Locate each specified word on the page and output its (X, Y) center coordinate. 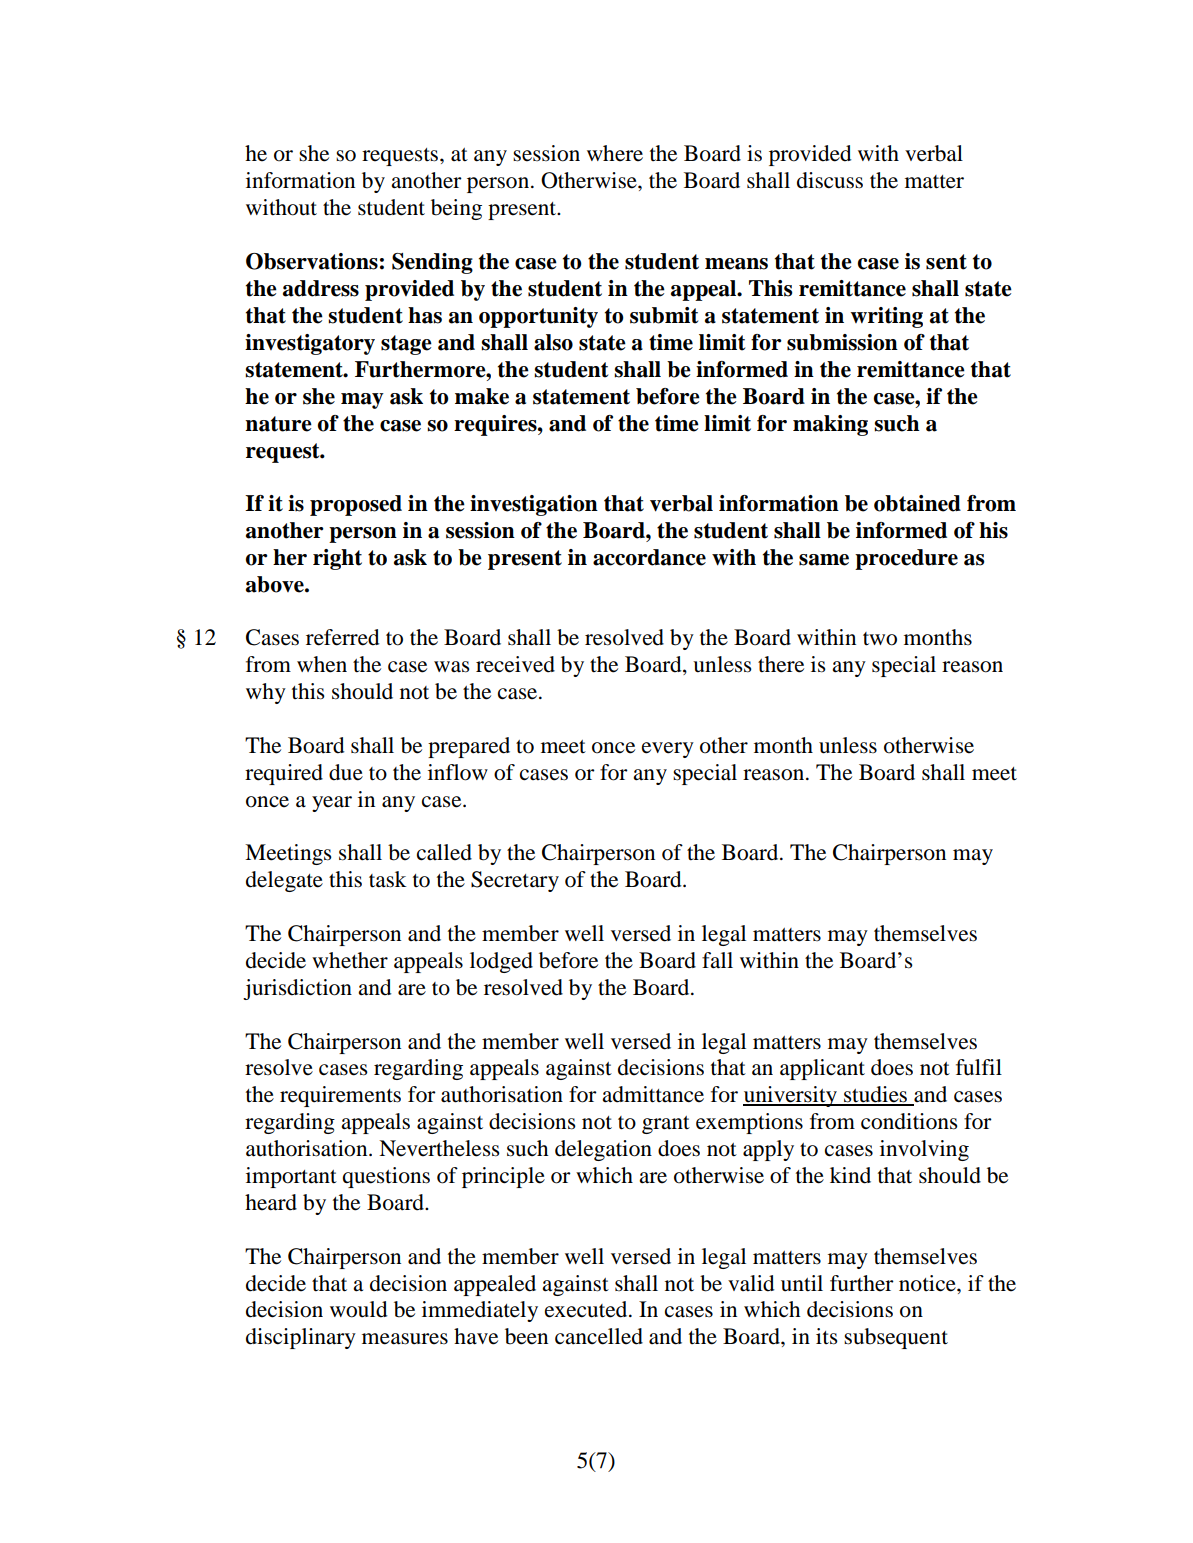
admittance (653, 1094)
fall (717, 960)
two (880, 639)
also (553, 342)
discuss (830, 180)
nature (278, 424)
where (615, 153)
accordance (649, 557)
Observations (312, 261)
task (388, 879)
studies (876, 1095)
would (359, 1309)
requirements (340, 1096)
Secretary (515, 881)
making (830, 425)
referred (343, 637)
